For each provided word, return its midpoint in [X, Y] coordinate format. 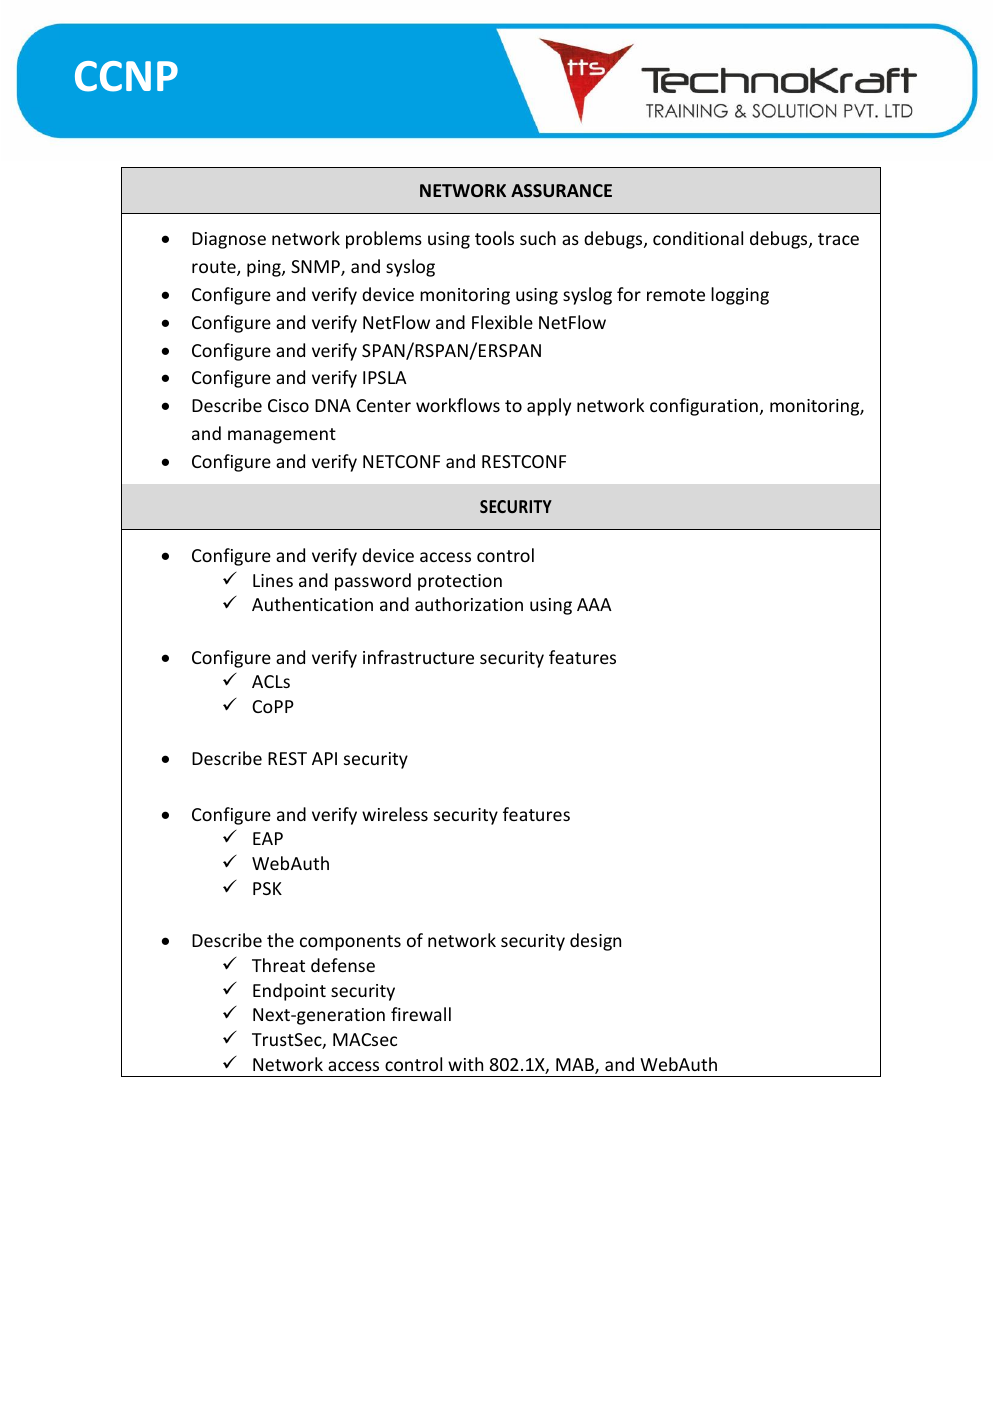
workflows [458, 405]
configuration [704, 407]
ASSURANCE [561, 190]
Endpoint [289, 992]
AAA [594, 604]
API [324, 758]
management [282, 436]
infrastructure [418, 657]
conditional [698, 238]
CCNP [126, 76]
